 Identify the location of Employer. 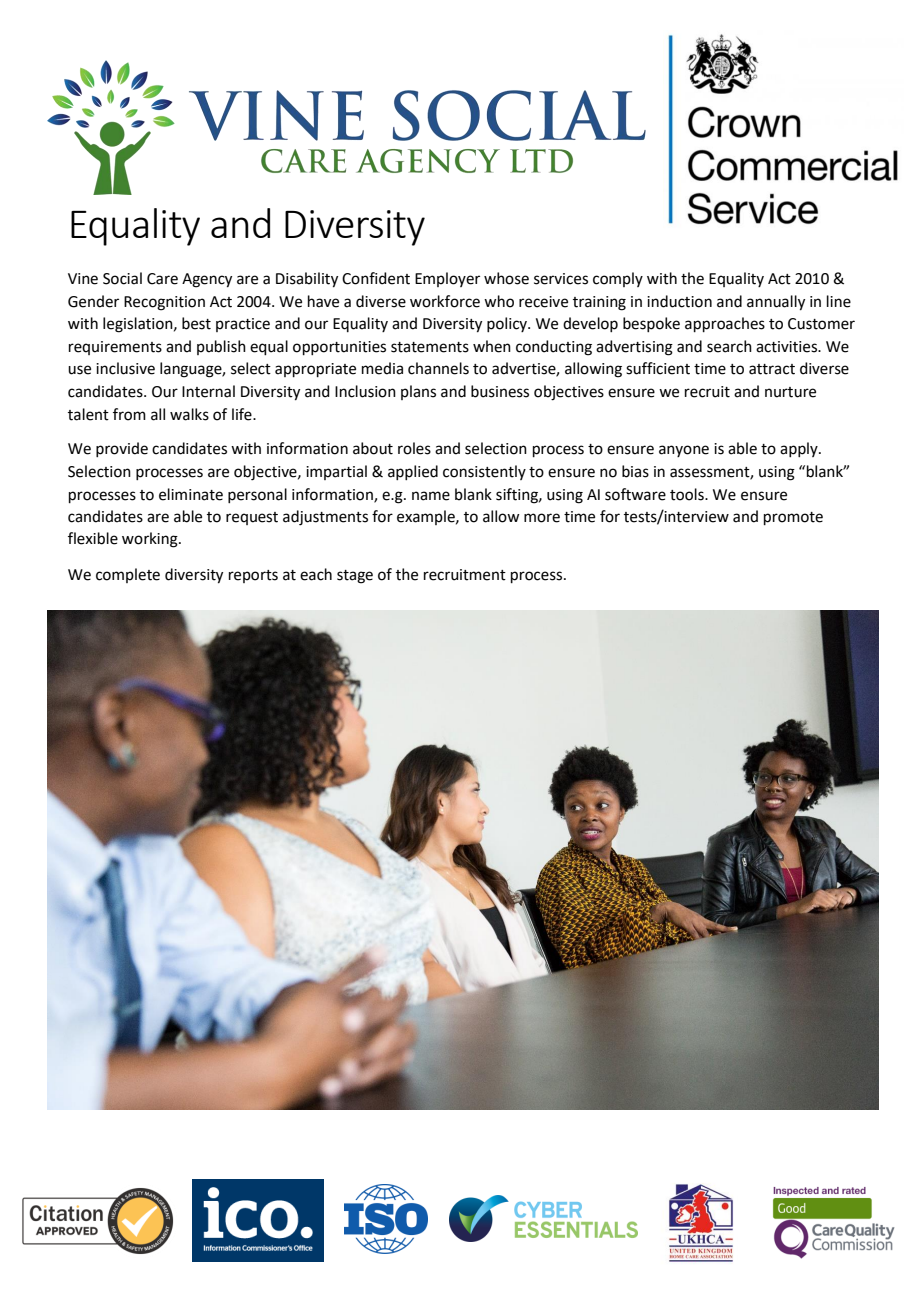
(447, 279).
